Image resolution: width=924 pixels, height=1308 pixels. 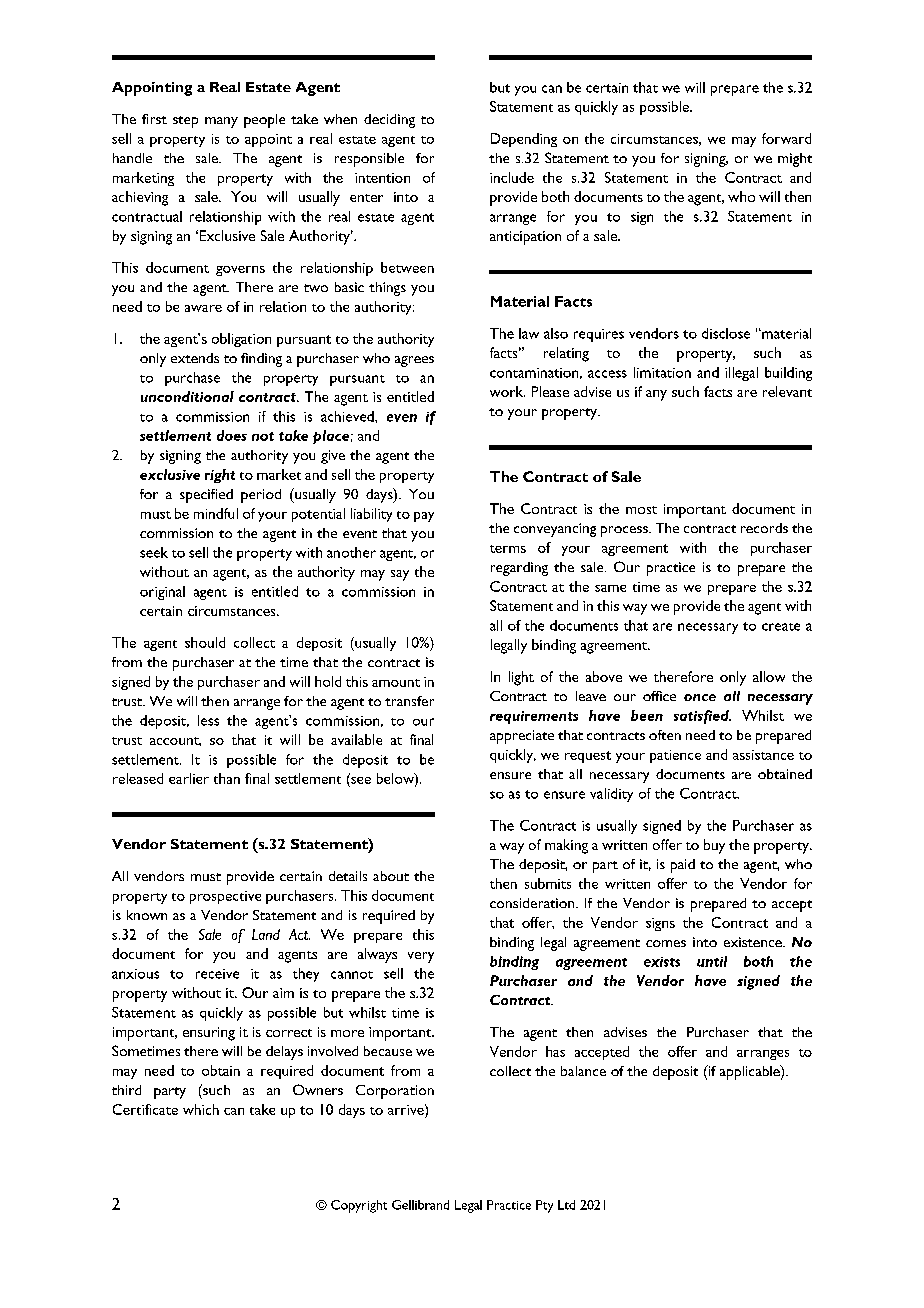 I want to click on very, so click(x=421, y=957).
